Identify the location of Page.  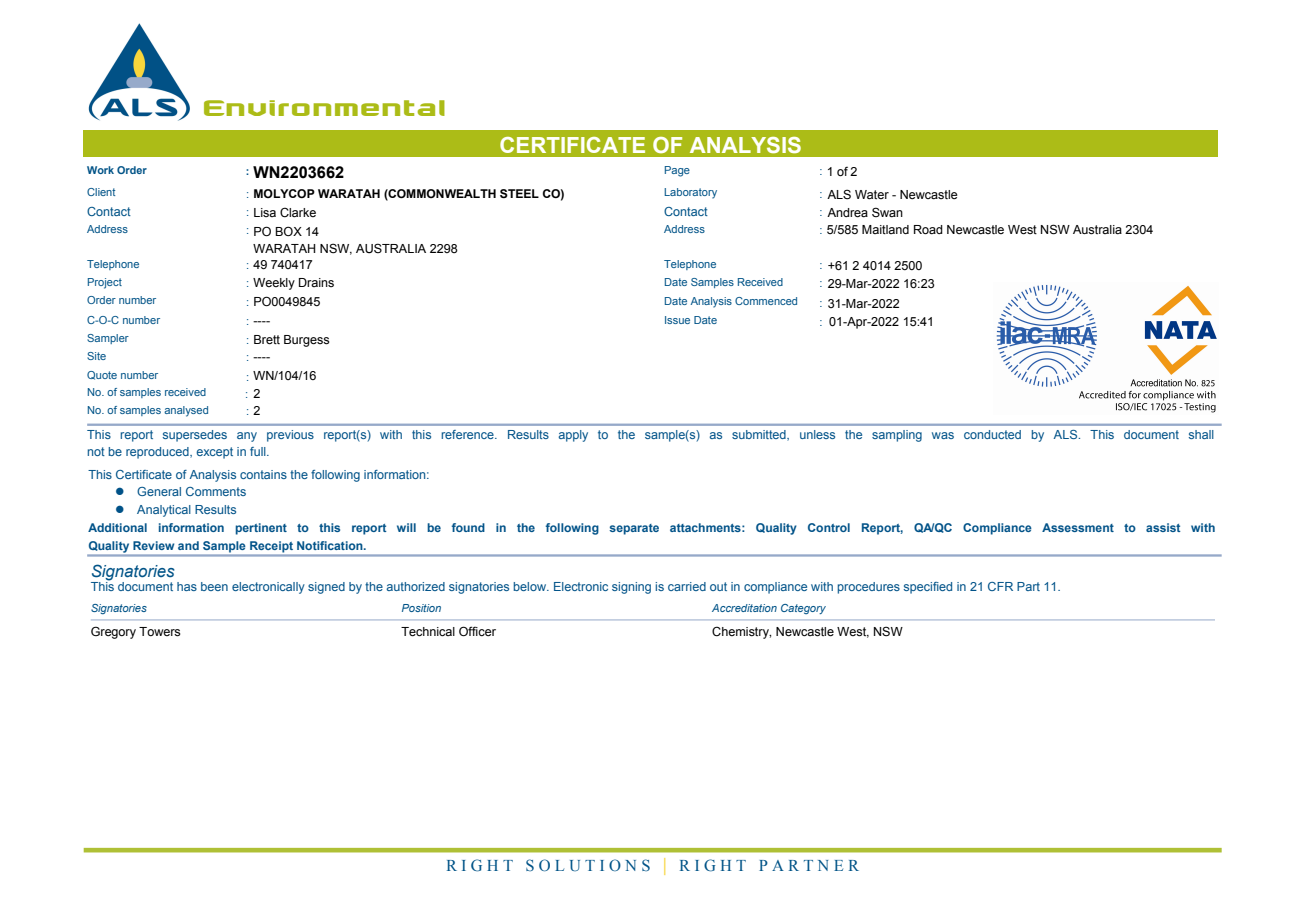
(677, 171).
